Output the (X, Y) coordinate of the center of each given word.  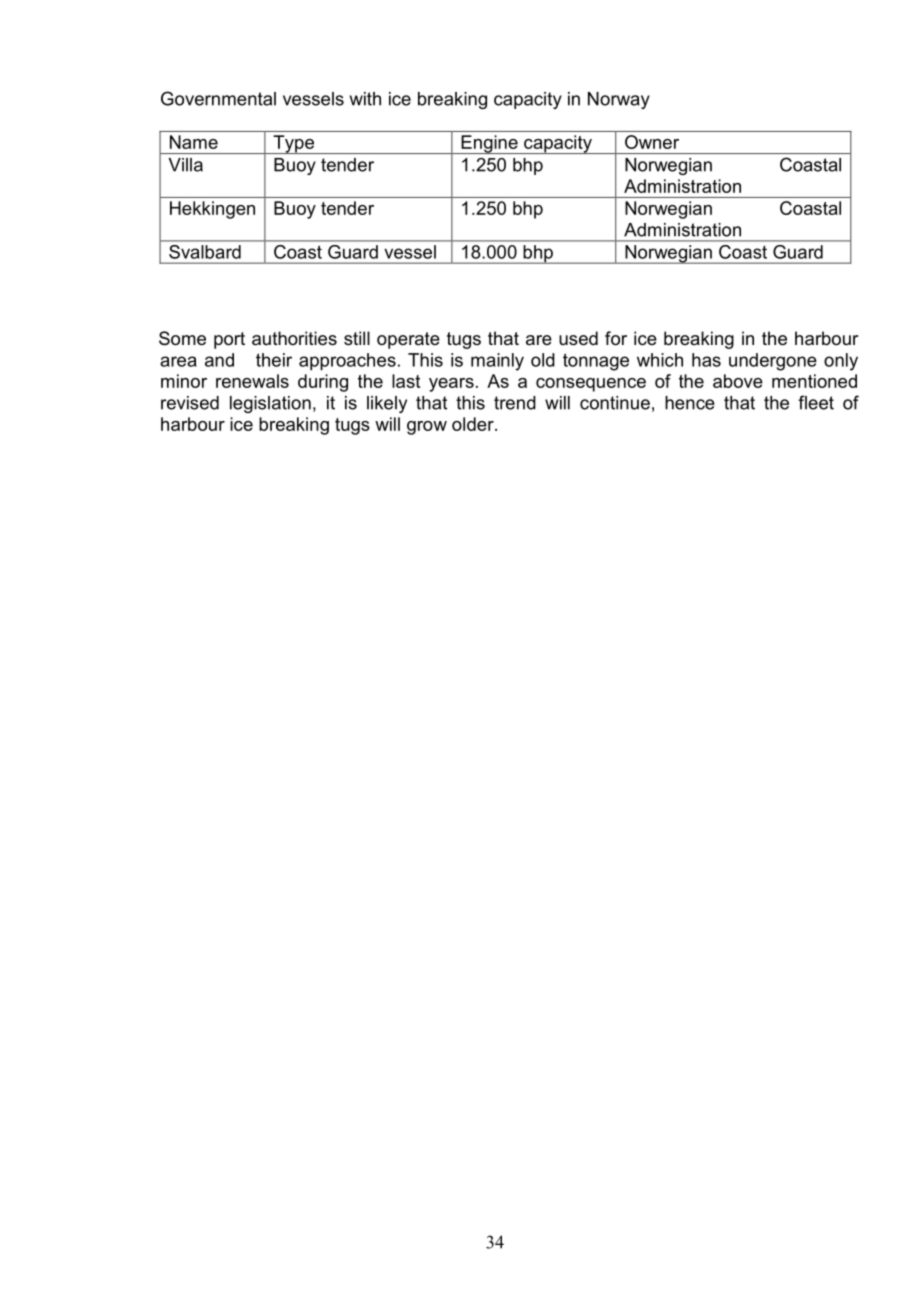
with (365, 99)
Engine (489, 144)
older (474, 424)
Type (293, 144)
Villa (186, 165)
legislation (270, 404)
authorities (294, 338)
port (229, 340)
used (578, 338)
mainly (497, 362)
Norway (619, 100)
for (616, 338)
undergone (773, 362)
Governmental (218, 98)
